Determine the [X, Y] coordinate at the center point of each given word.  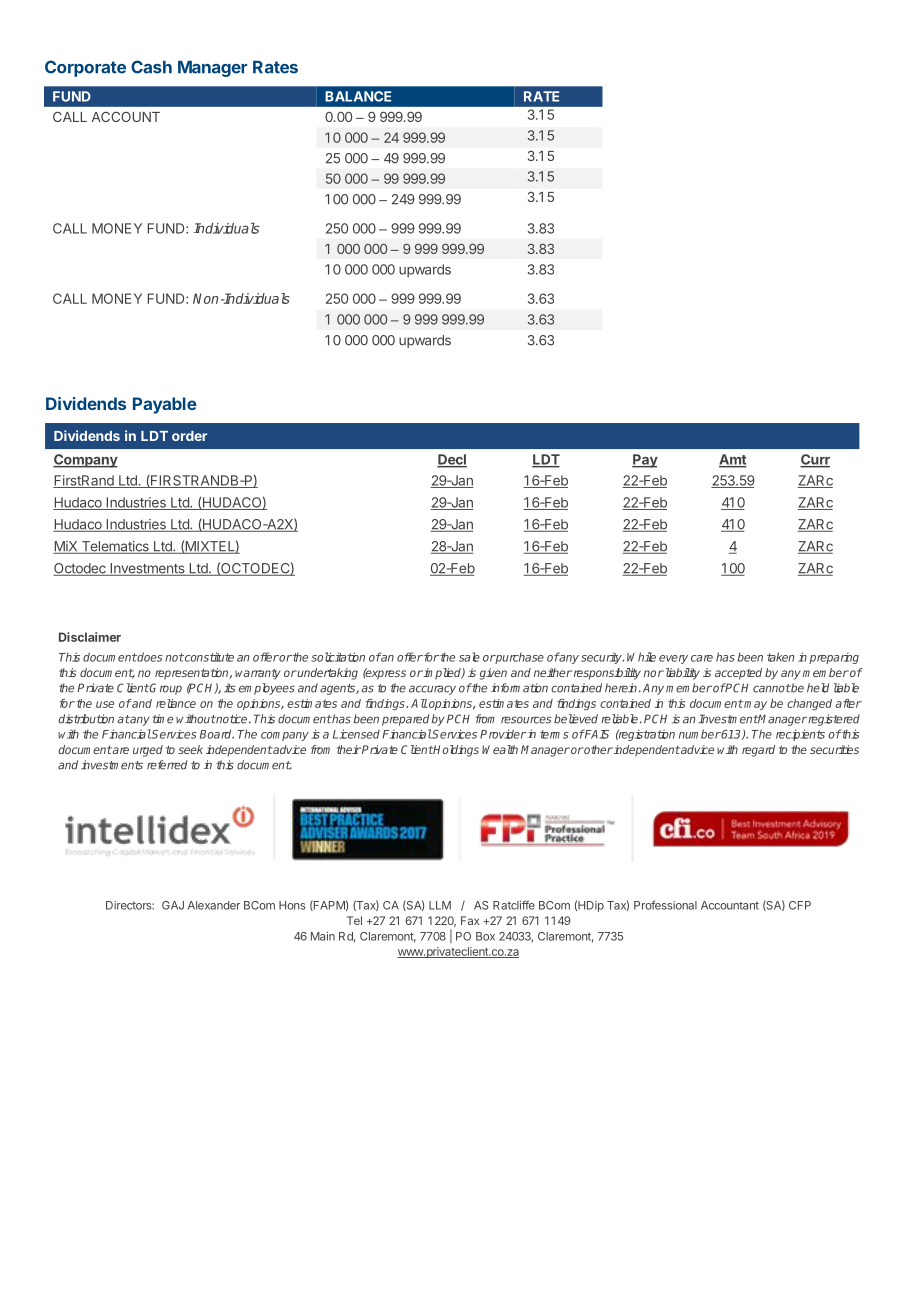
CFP [800, 905]
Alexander [214, 905]
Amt [733, 460]
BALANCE [358, 96]
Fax [470, 920]
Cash [151, 67]
